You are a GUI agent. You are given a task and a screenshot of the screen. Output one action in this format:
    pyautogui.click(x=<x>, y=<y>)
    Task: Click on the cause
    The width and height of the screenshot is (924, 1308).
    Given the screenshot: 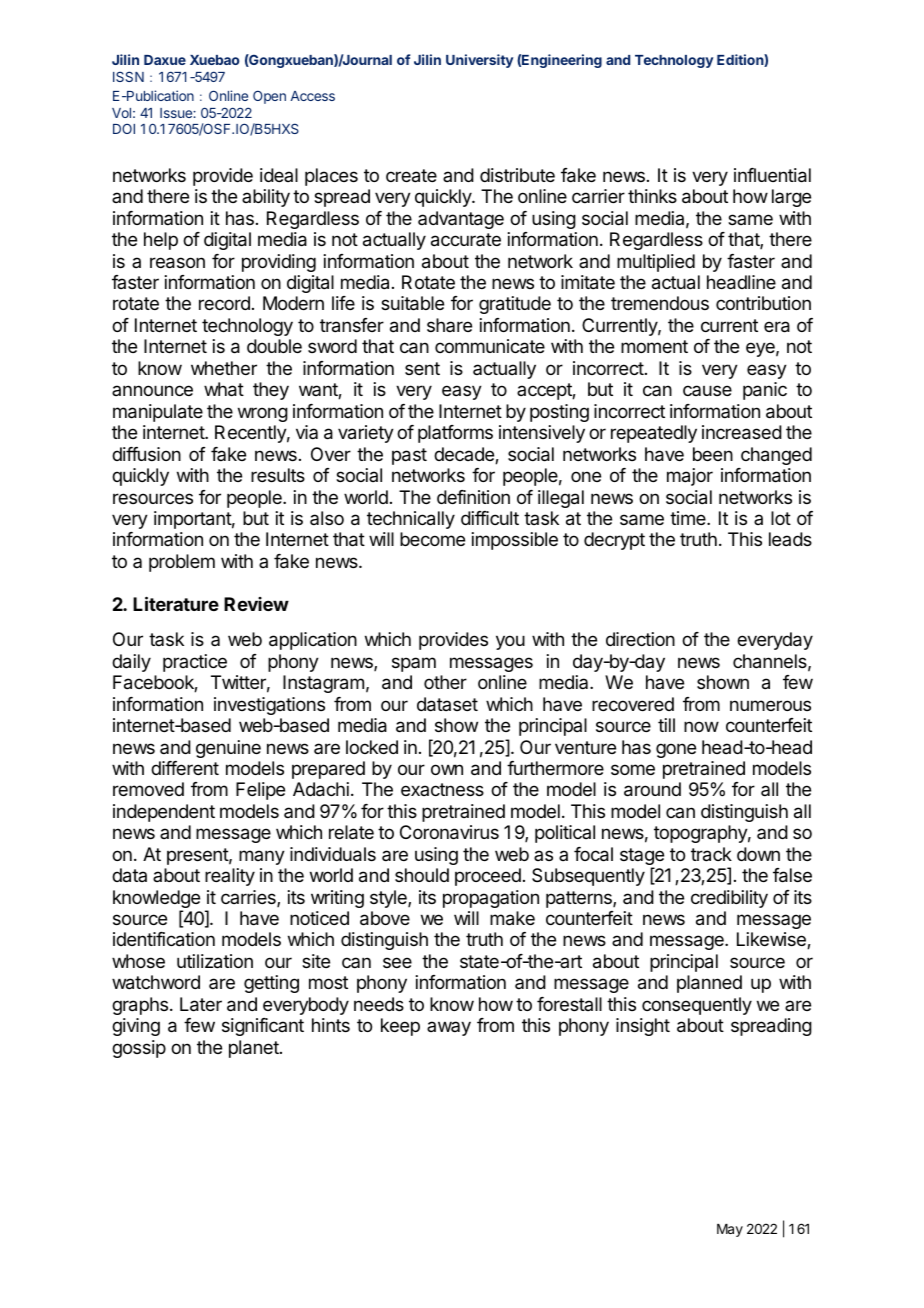 What is the action you would take?
    pyautogui.click(x=707, y=390)
